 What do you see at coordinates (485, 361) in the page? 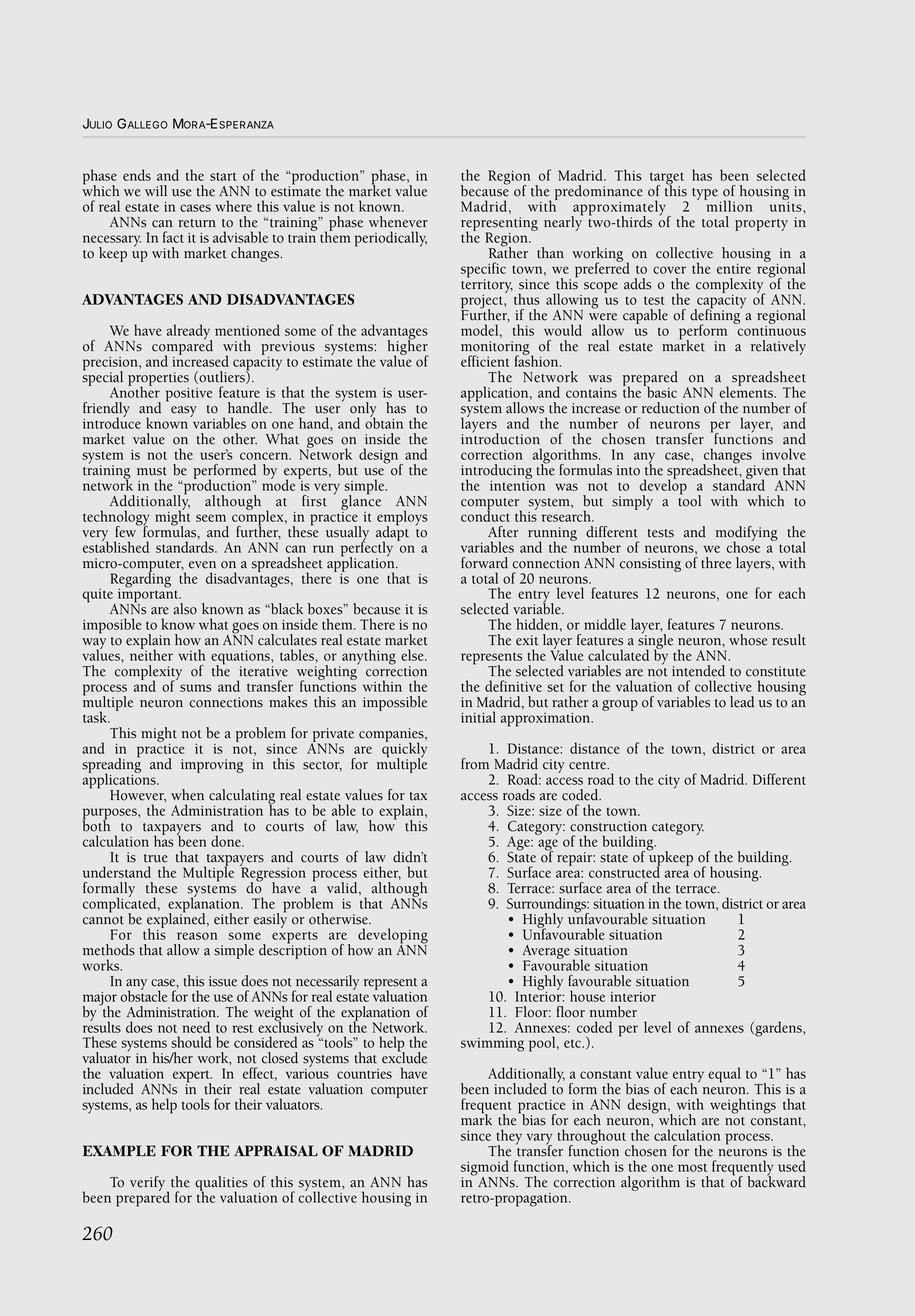
I see `efficient` at bounding box center [485, 361].
